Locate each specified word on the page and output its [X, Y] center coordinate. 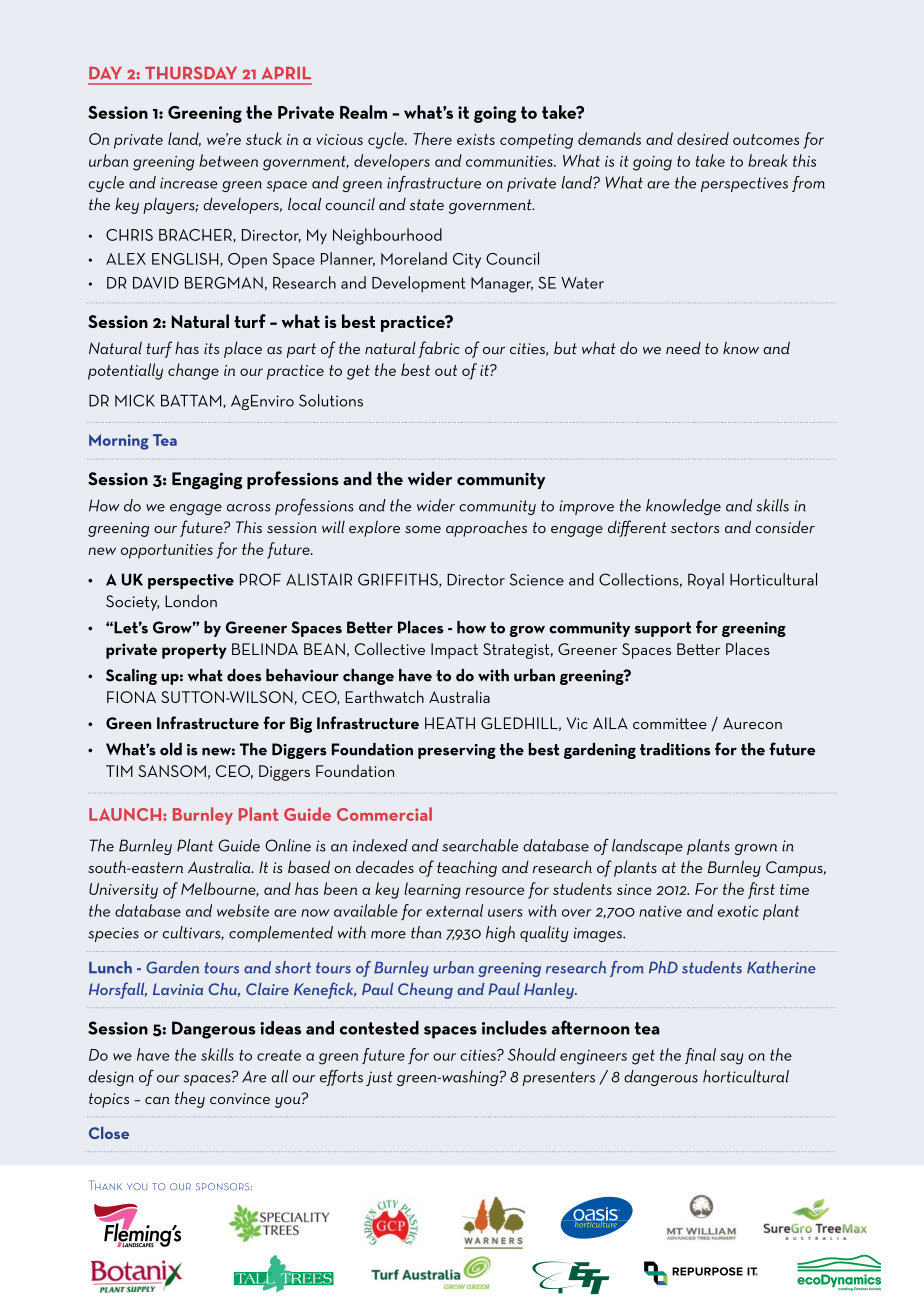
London [191, 601]
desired [703, 138]
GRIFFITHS [399, 580]
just [379, 1078]
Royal [706, 581]
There [432, 138]
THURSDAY [191, 73]
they [190, 1100]
